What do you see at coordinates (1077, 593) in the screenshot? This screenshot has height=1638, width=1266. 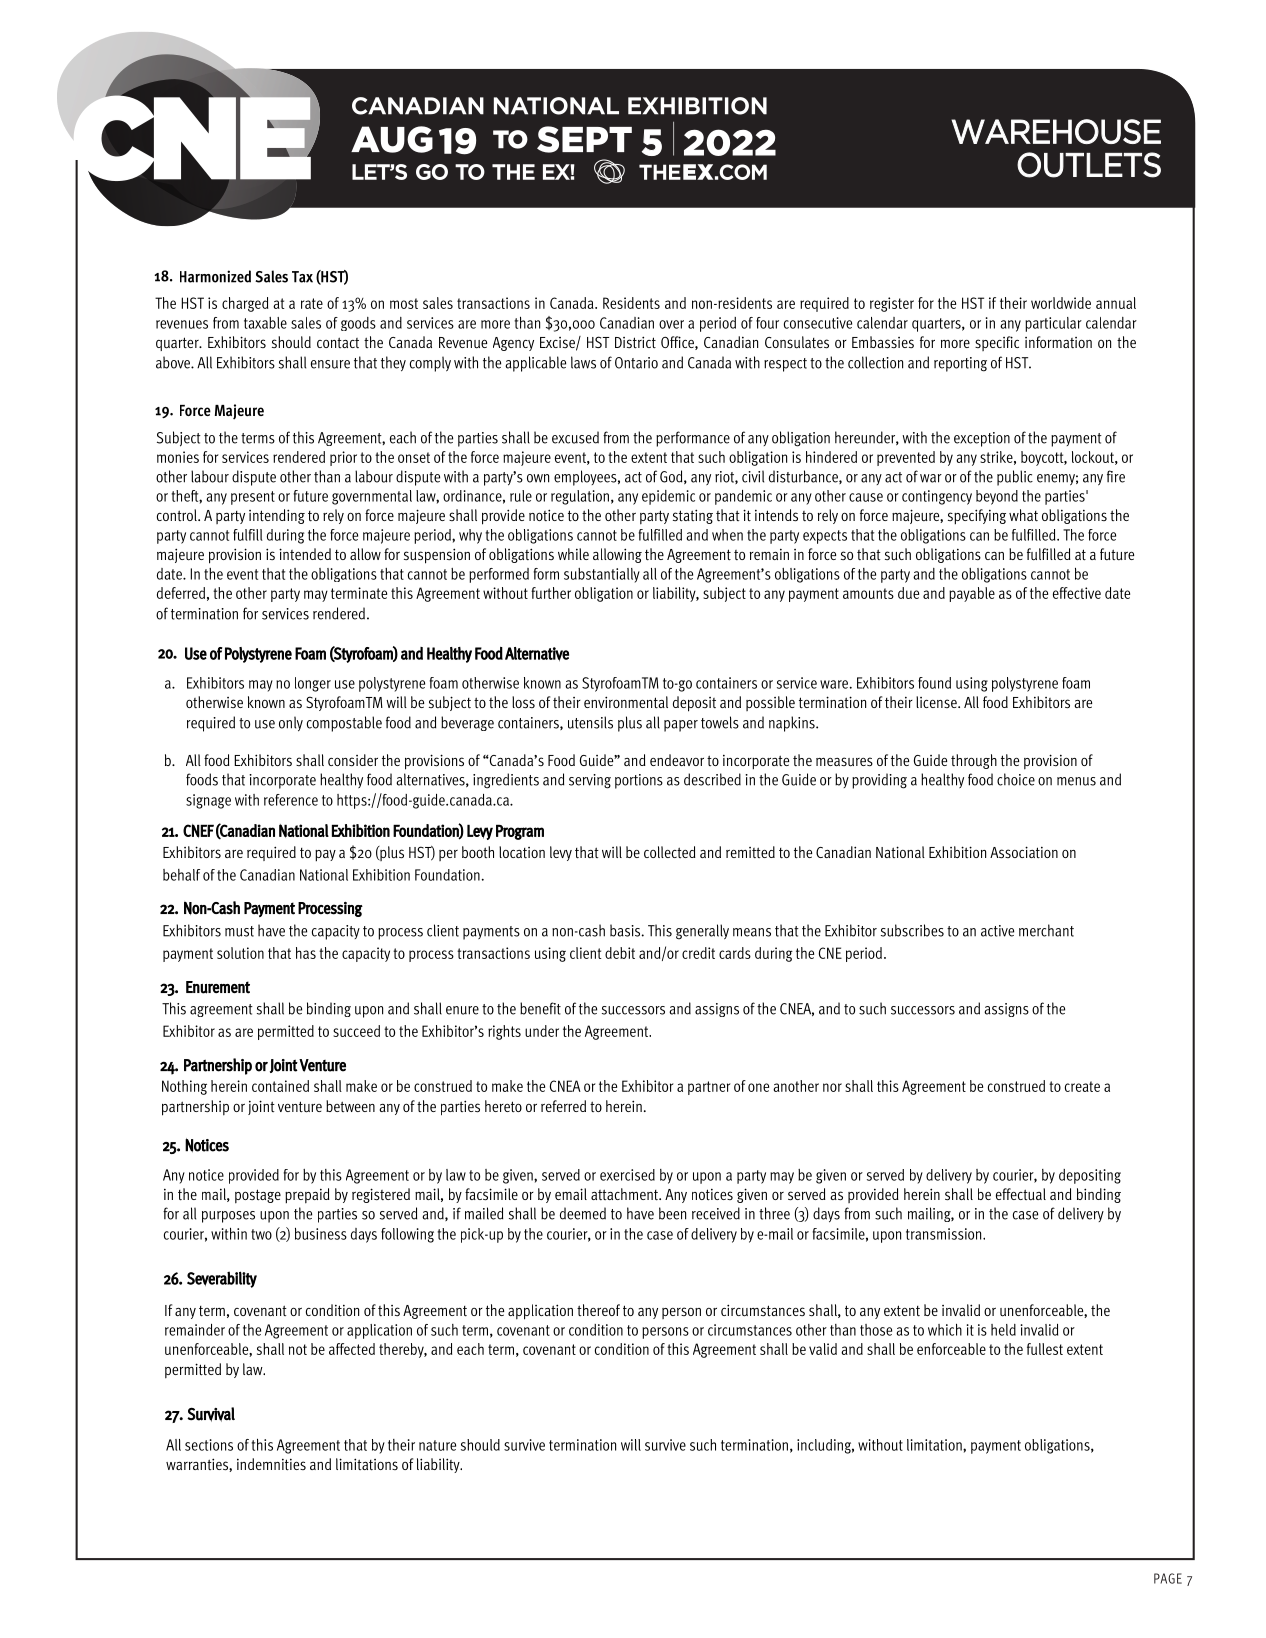 I see `effective` at bounding box center [1077, 593].
